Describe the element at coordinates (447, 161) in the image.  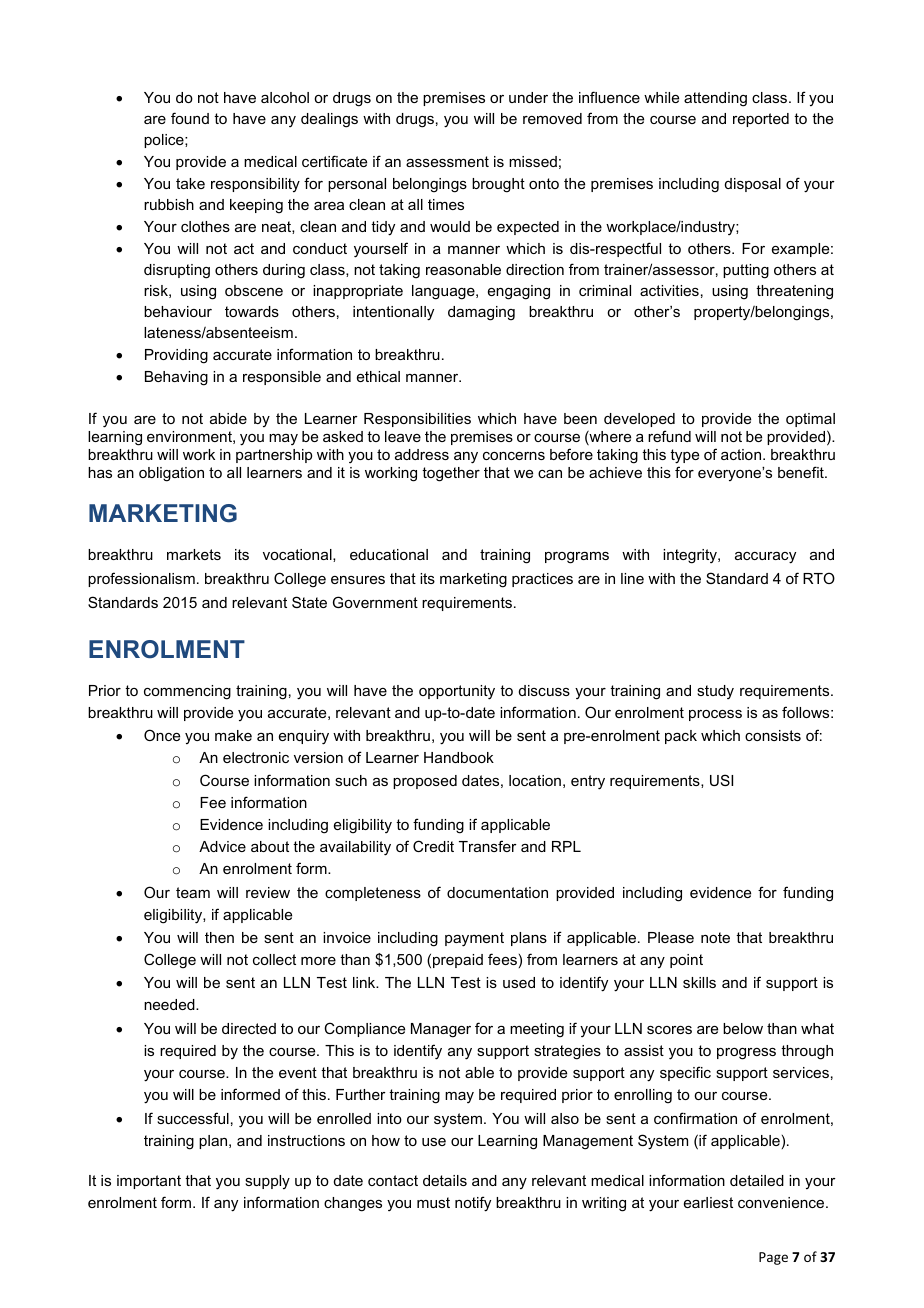
I see `assessment` at that location.
